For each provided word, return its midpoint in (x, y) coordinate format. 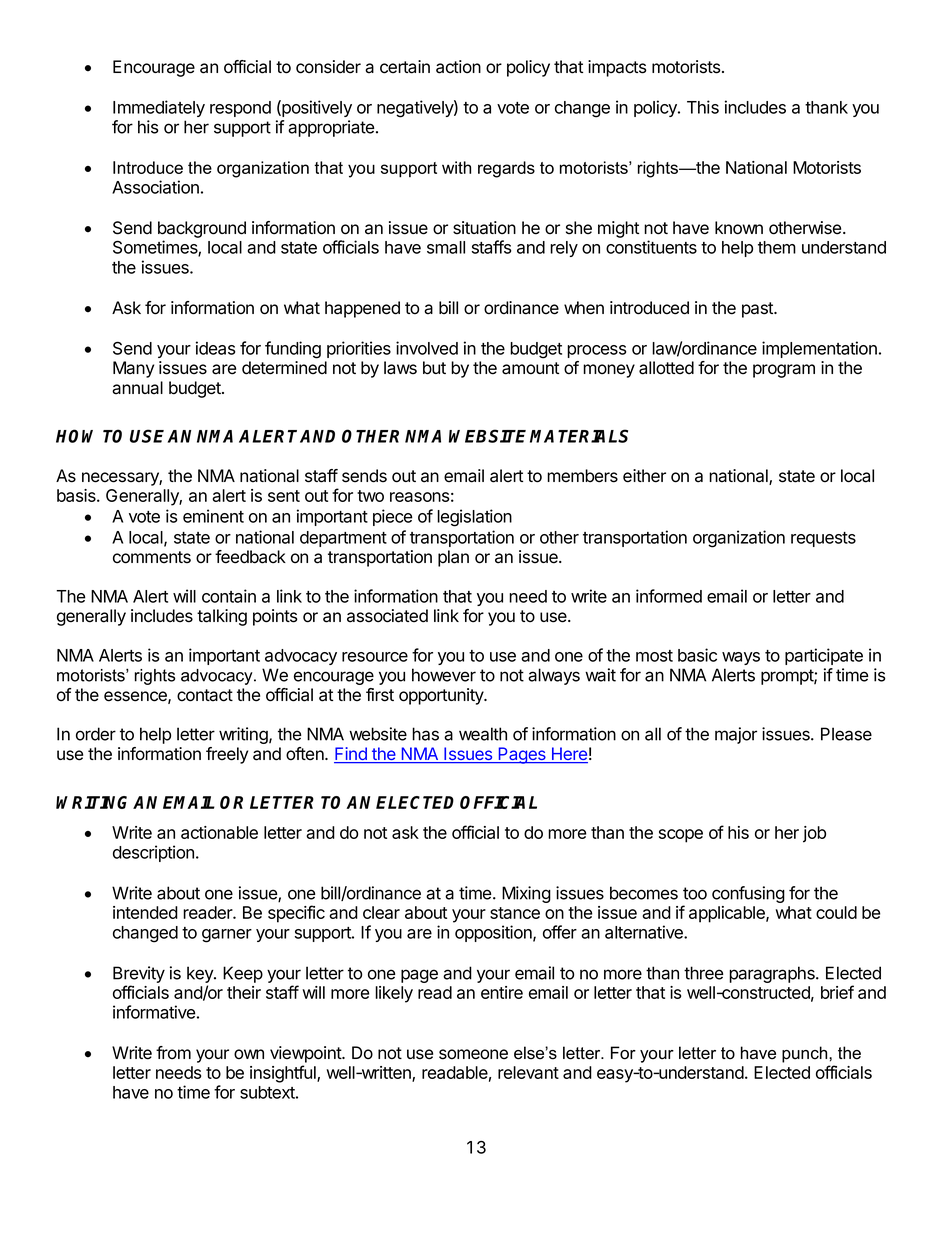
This (703, 107)
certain (405, 67)
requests (823, 539)
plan (453, 558)
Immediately (159, 108)
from (173, 1053)
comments (152, 557)
